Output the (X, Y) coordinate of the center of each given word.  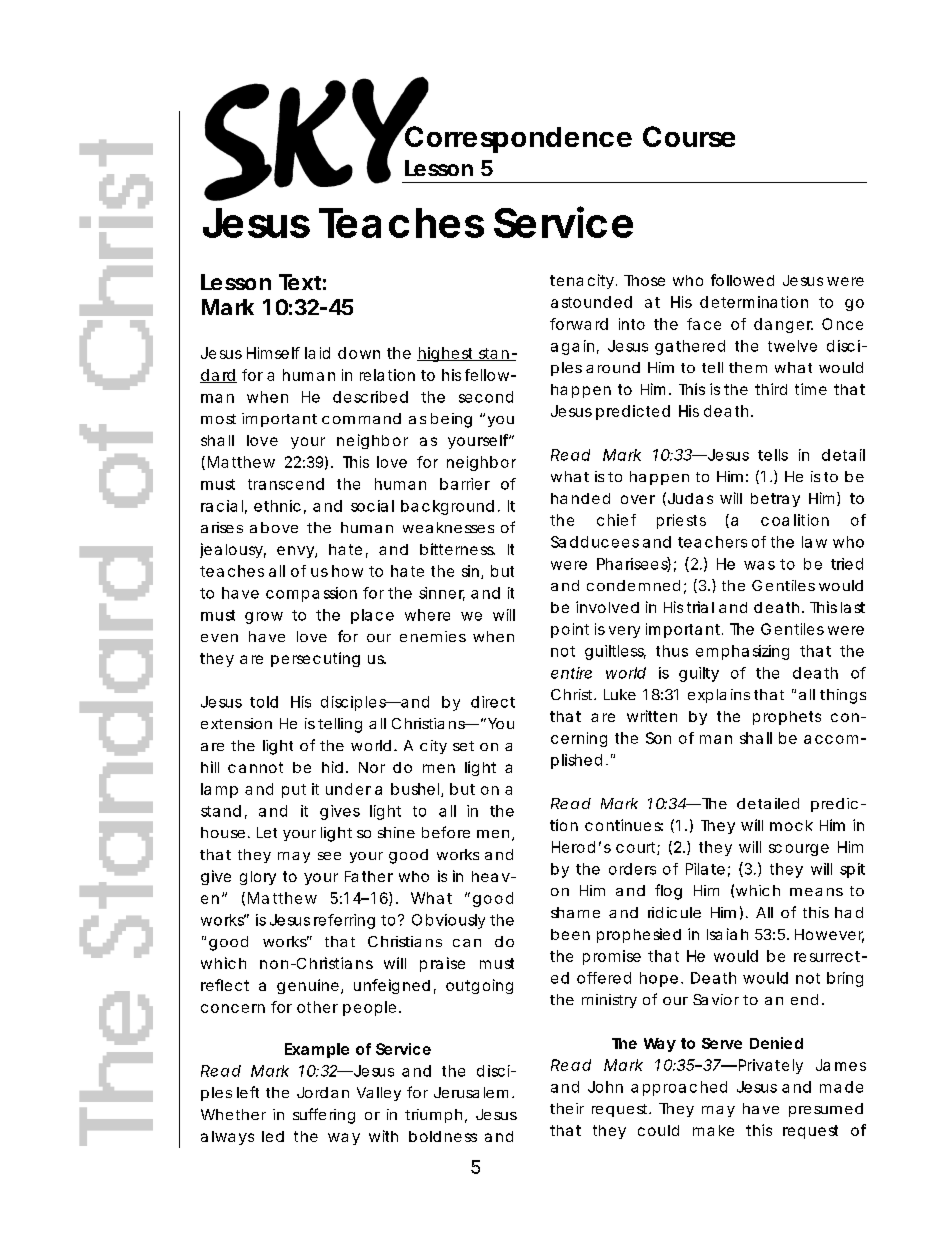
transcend (286, 484)
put (294, 791)
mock (791, 825)
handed (580, 498)
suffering (324, 1116)
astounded (591, 302)
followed (742, 280)
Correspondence (517, 138)
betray (775, 500)
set (463, 746)
